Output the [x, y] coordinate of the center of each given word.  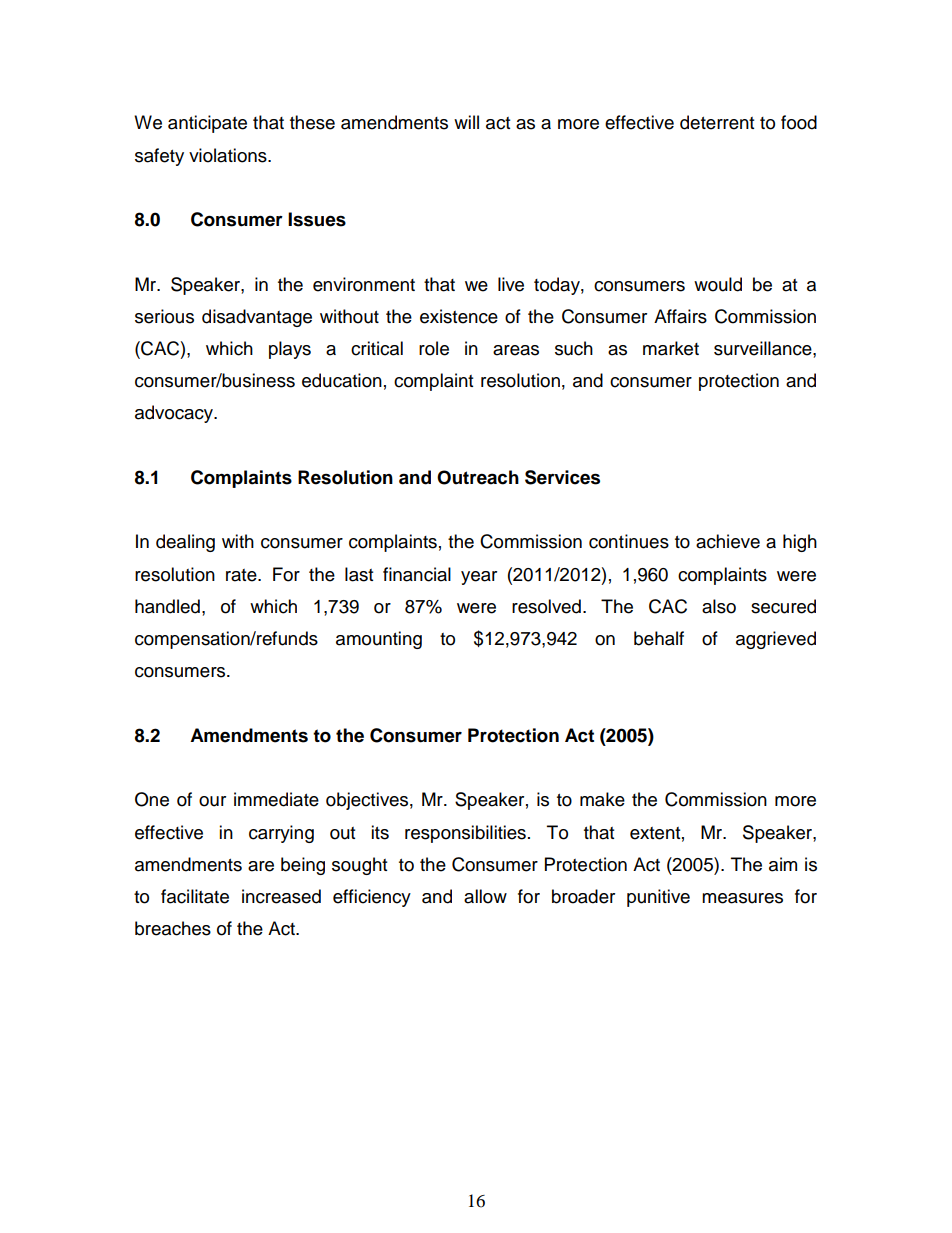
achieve [728, 541]
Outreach [478, 477]
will [466, 122]
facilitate [195, 896]
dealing [185, 543]
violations [229, 155]
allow [485, 896]
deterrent [717, 122]
